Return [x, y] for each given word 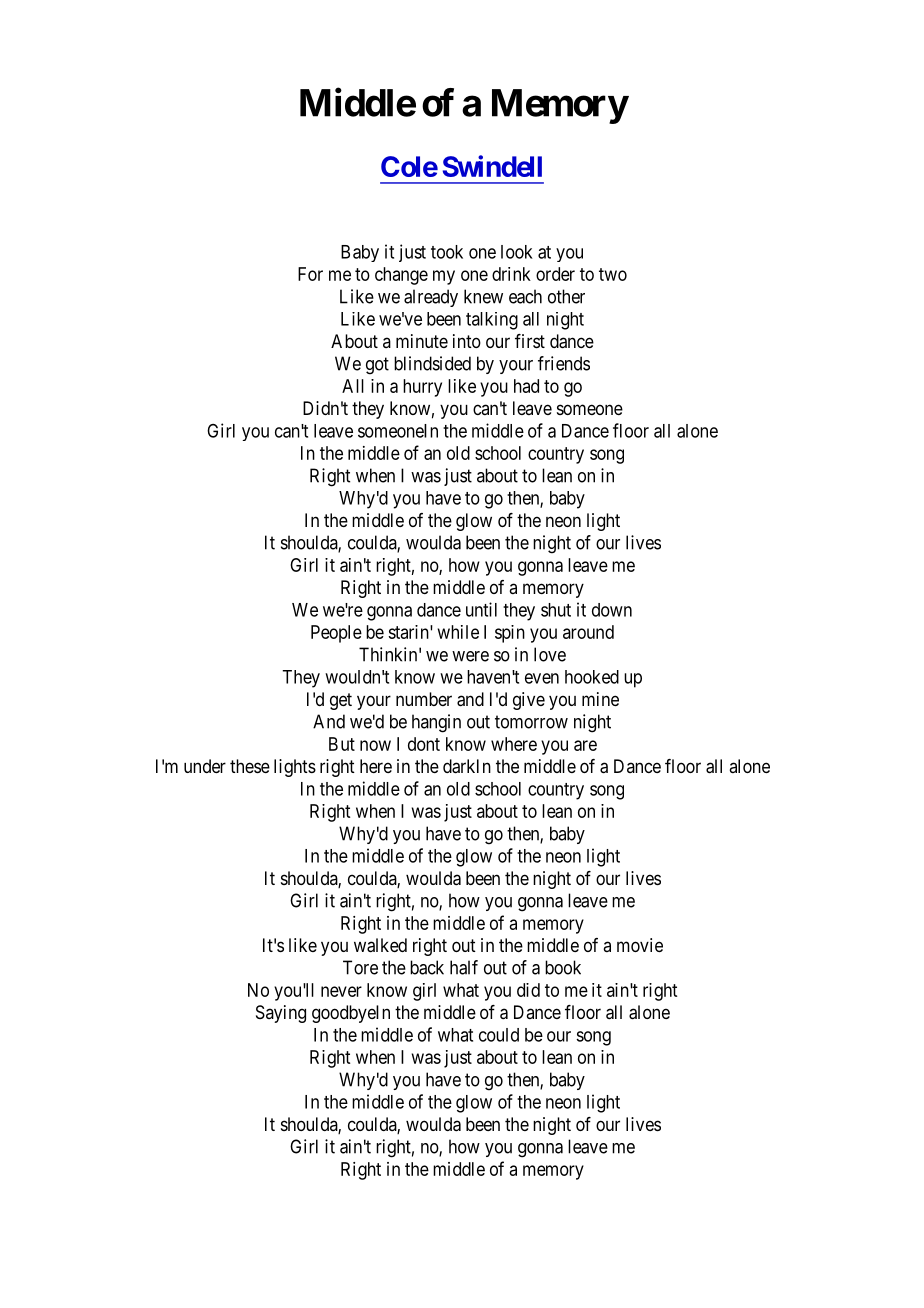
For [310, 274]
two [613, 274]
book [563, 967]
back [427, 967]
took [447, 252]
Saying [281, 1014]
